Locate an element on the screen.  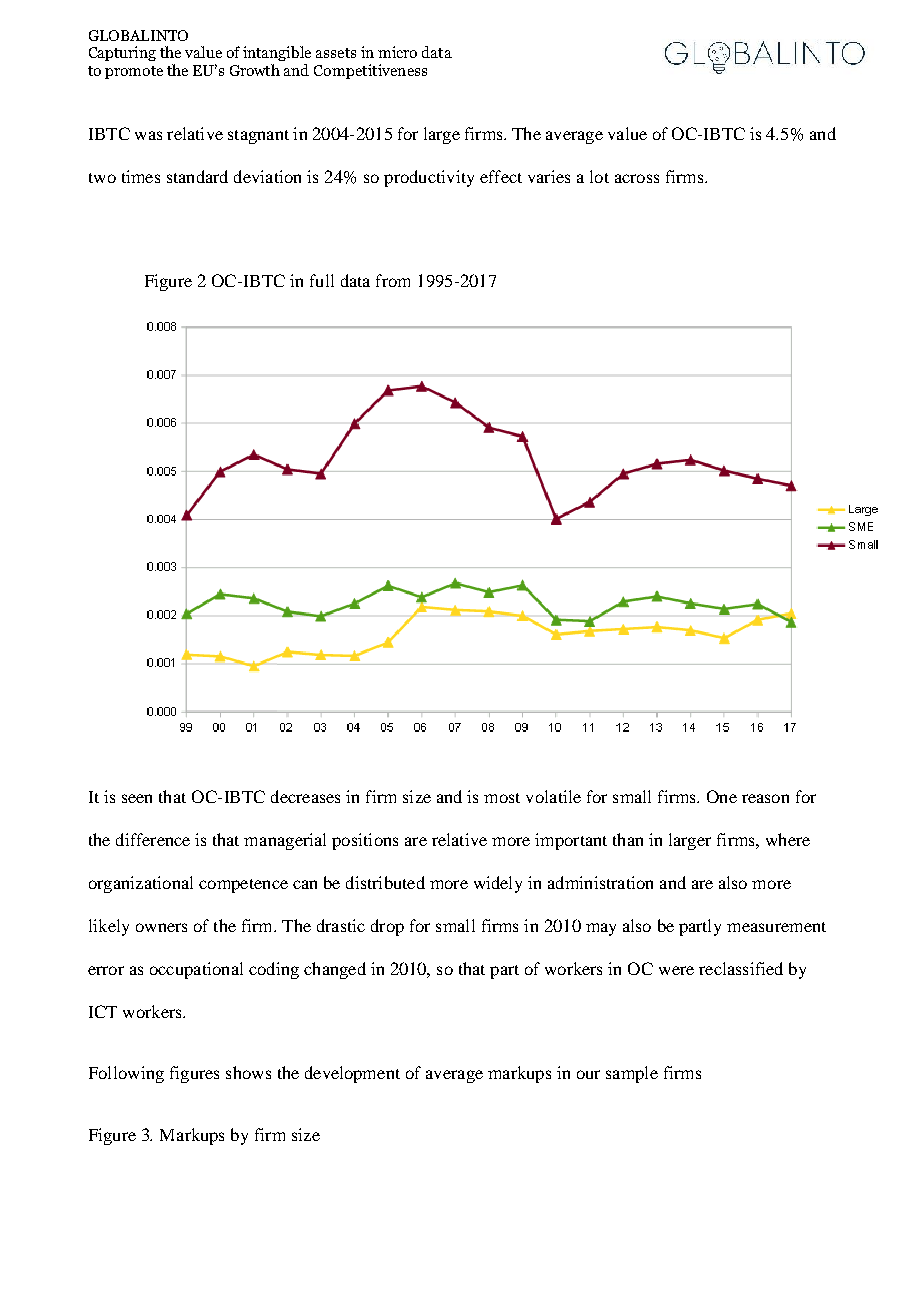
lot is located at coordinates (599, 176).
